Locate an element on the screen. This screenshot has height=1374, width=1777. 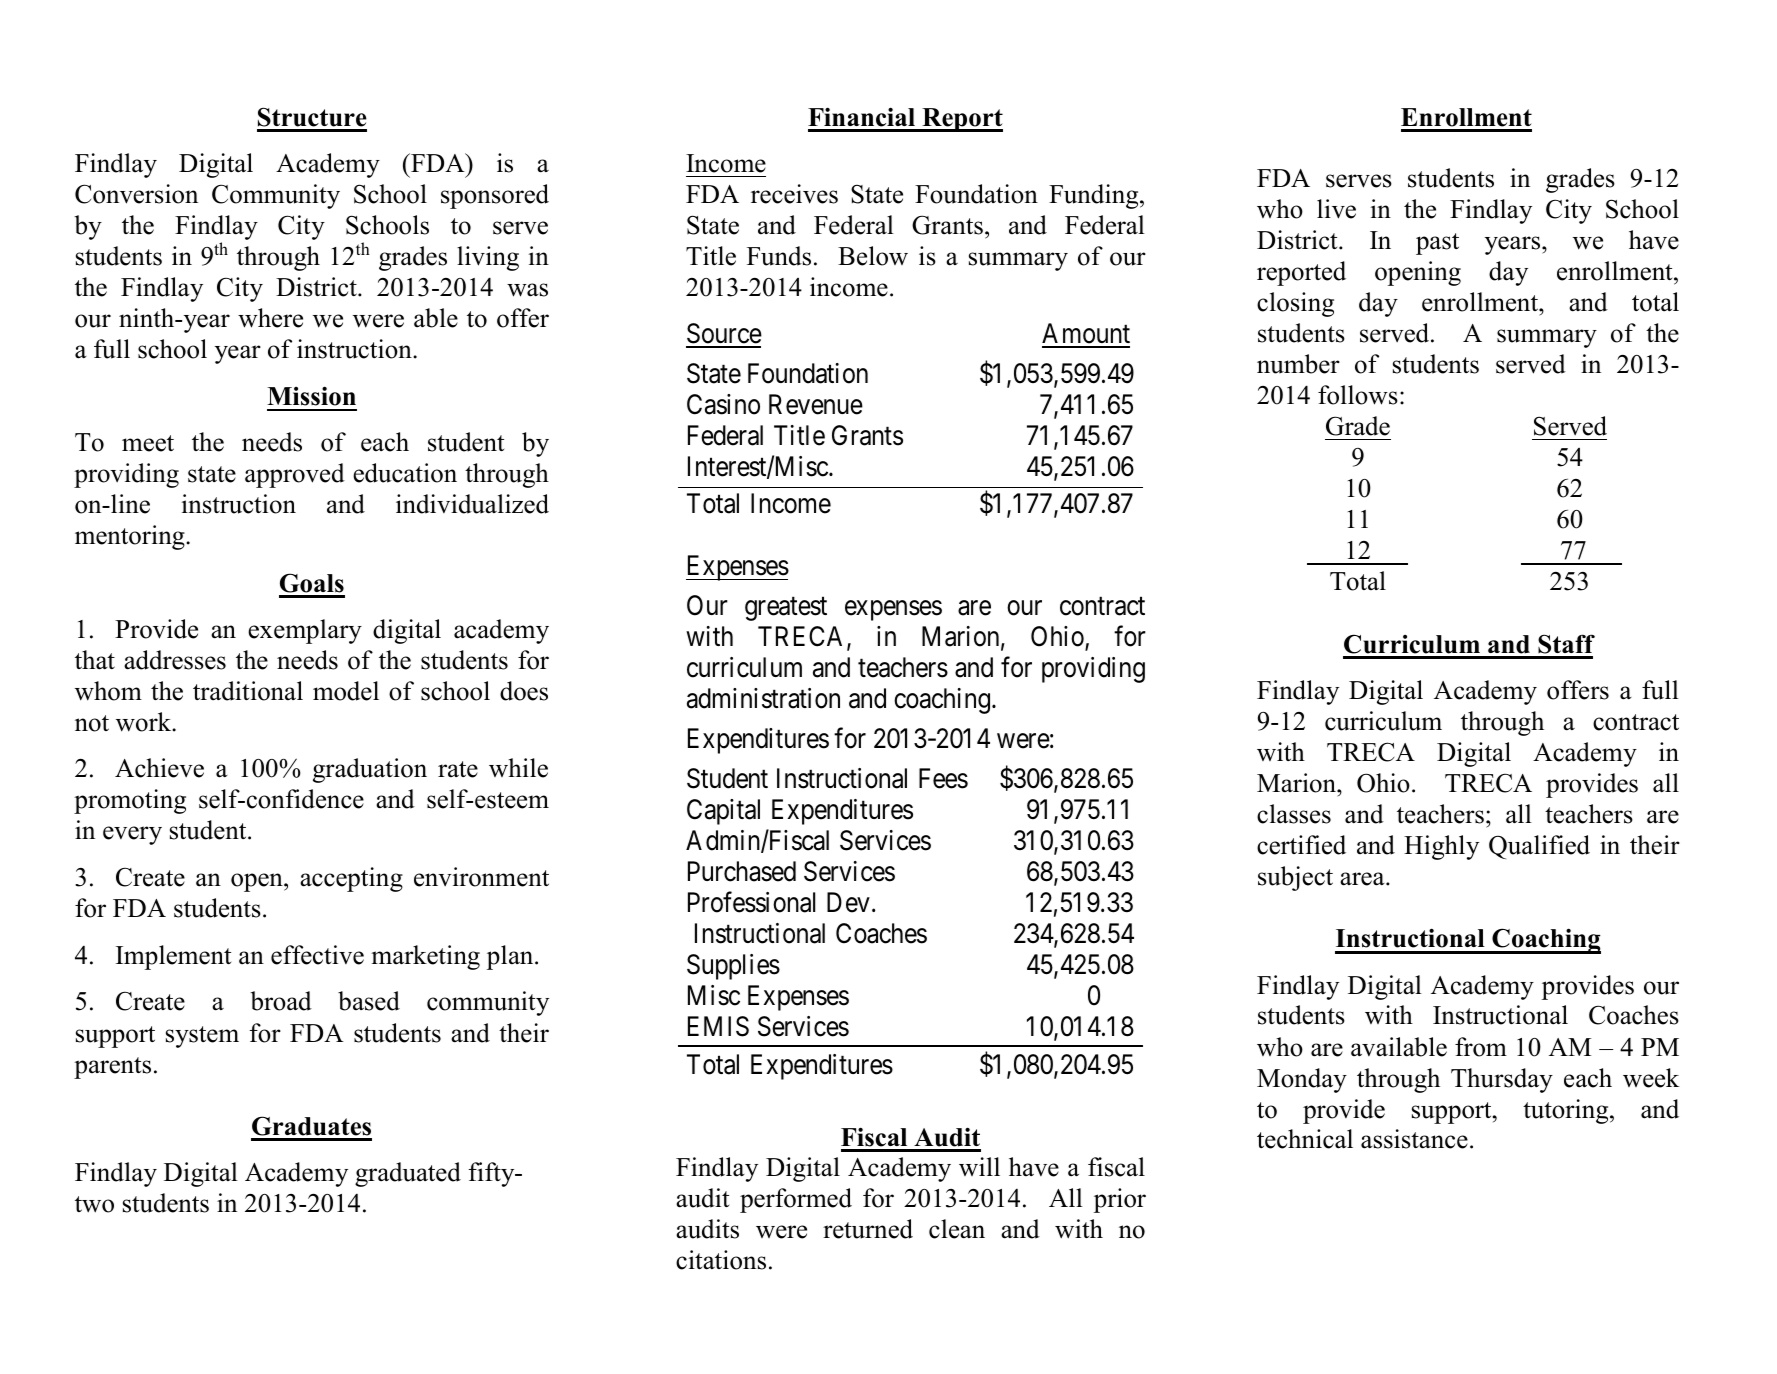
assistance is located at coordinates (1414, 1139).
